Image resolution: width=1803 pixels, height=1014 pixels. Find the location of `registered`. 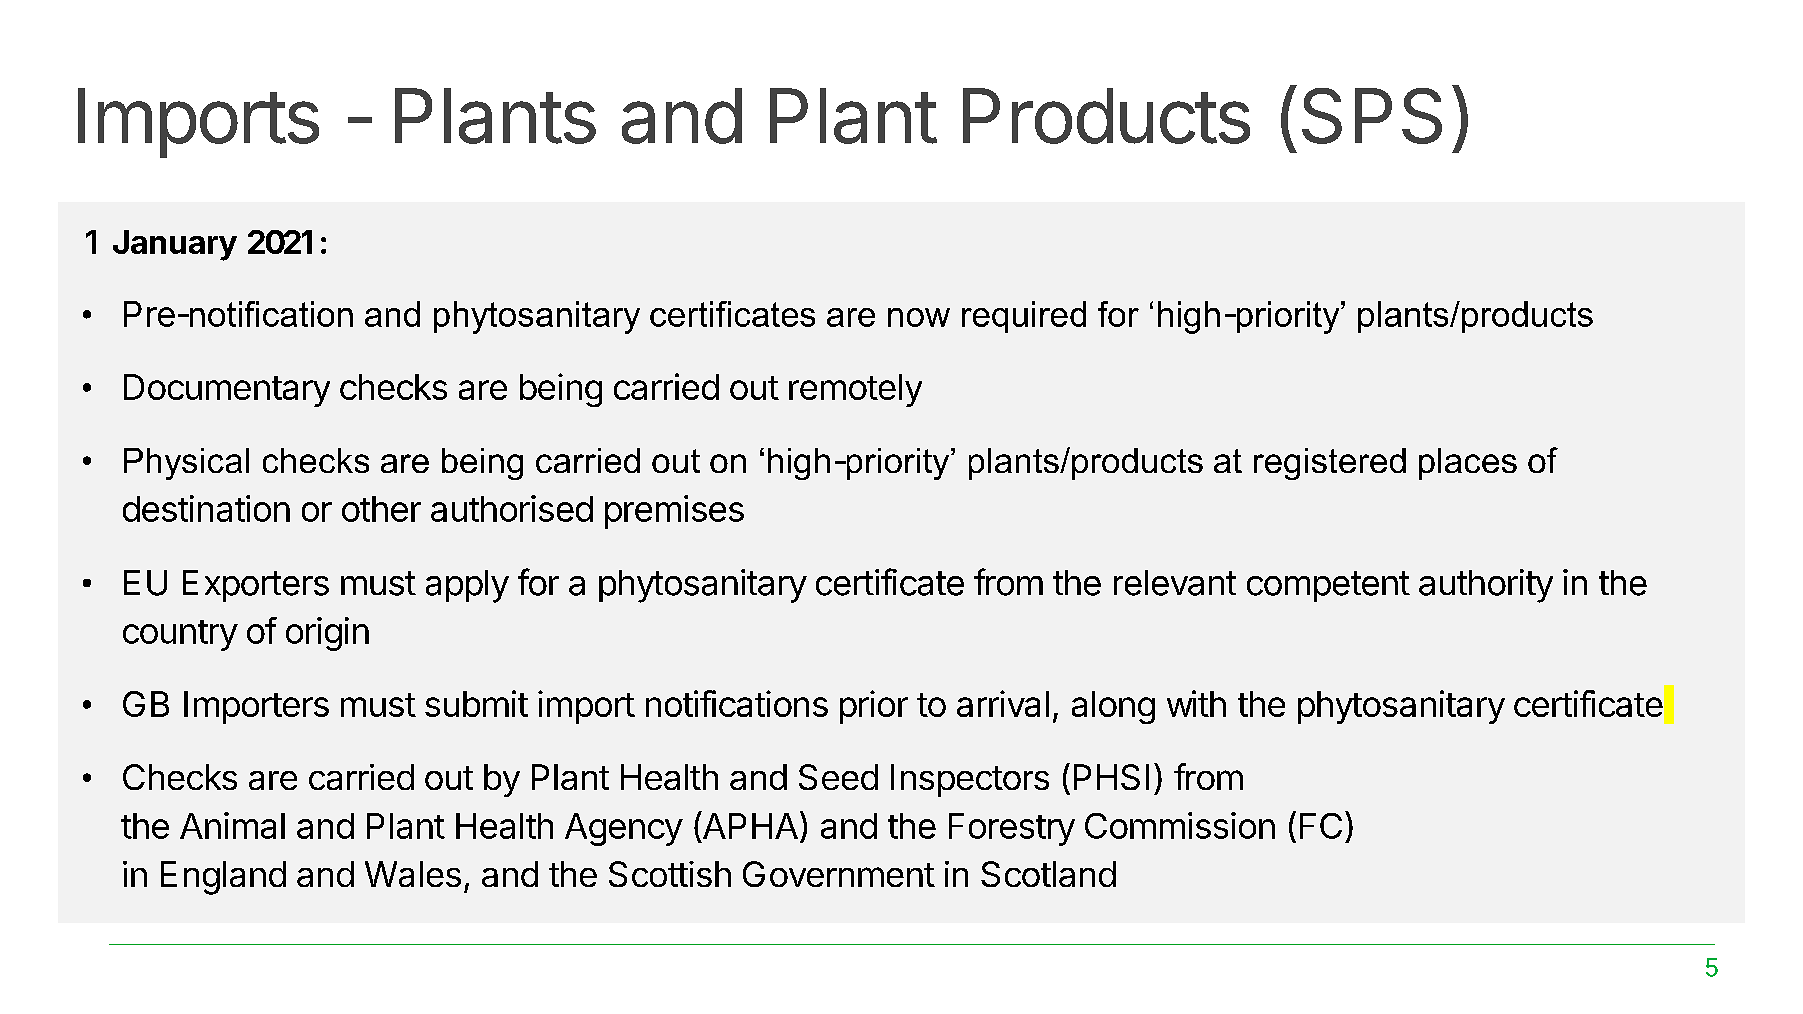

registered is located at coordinates (1330, 464).
